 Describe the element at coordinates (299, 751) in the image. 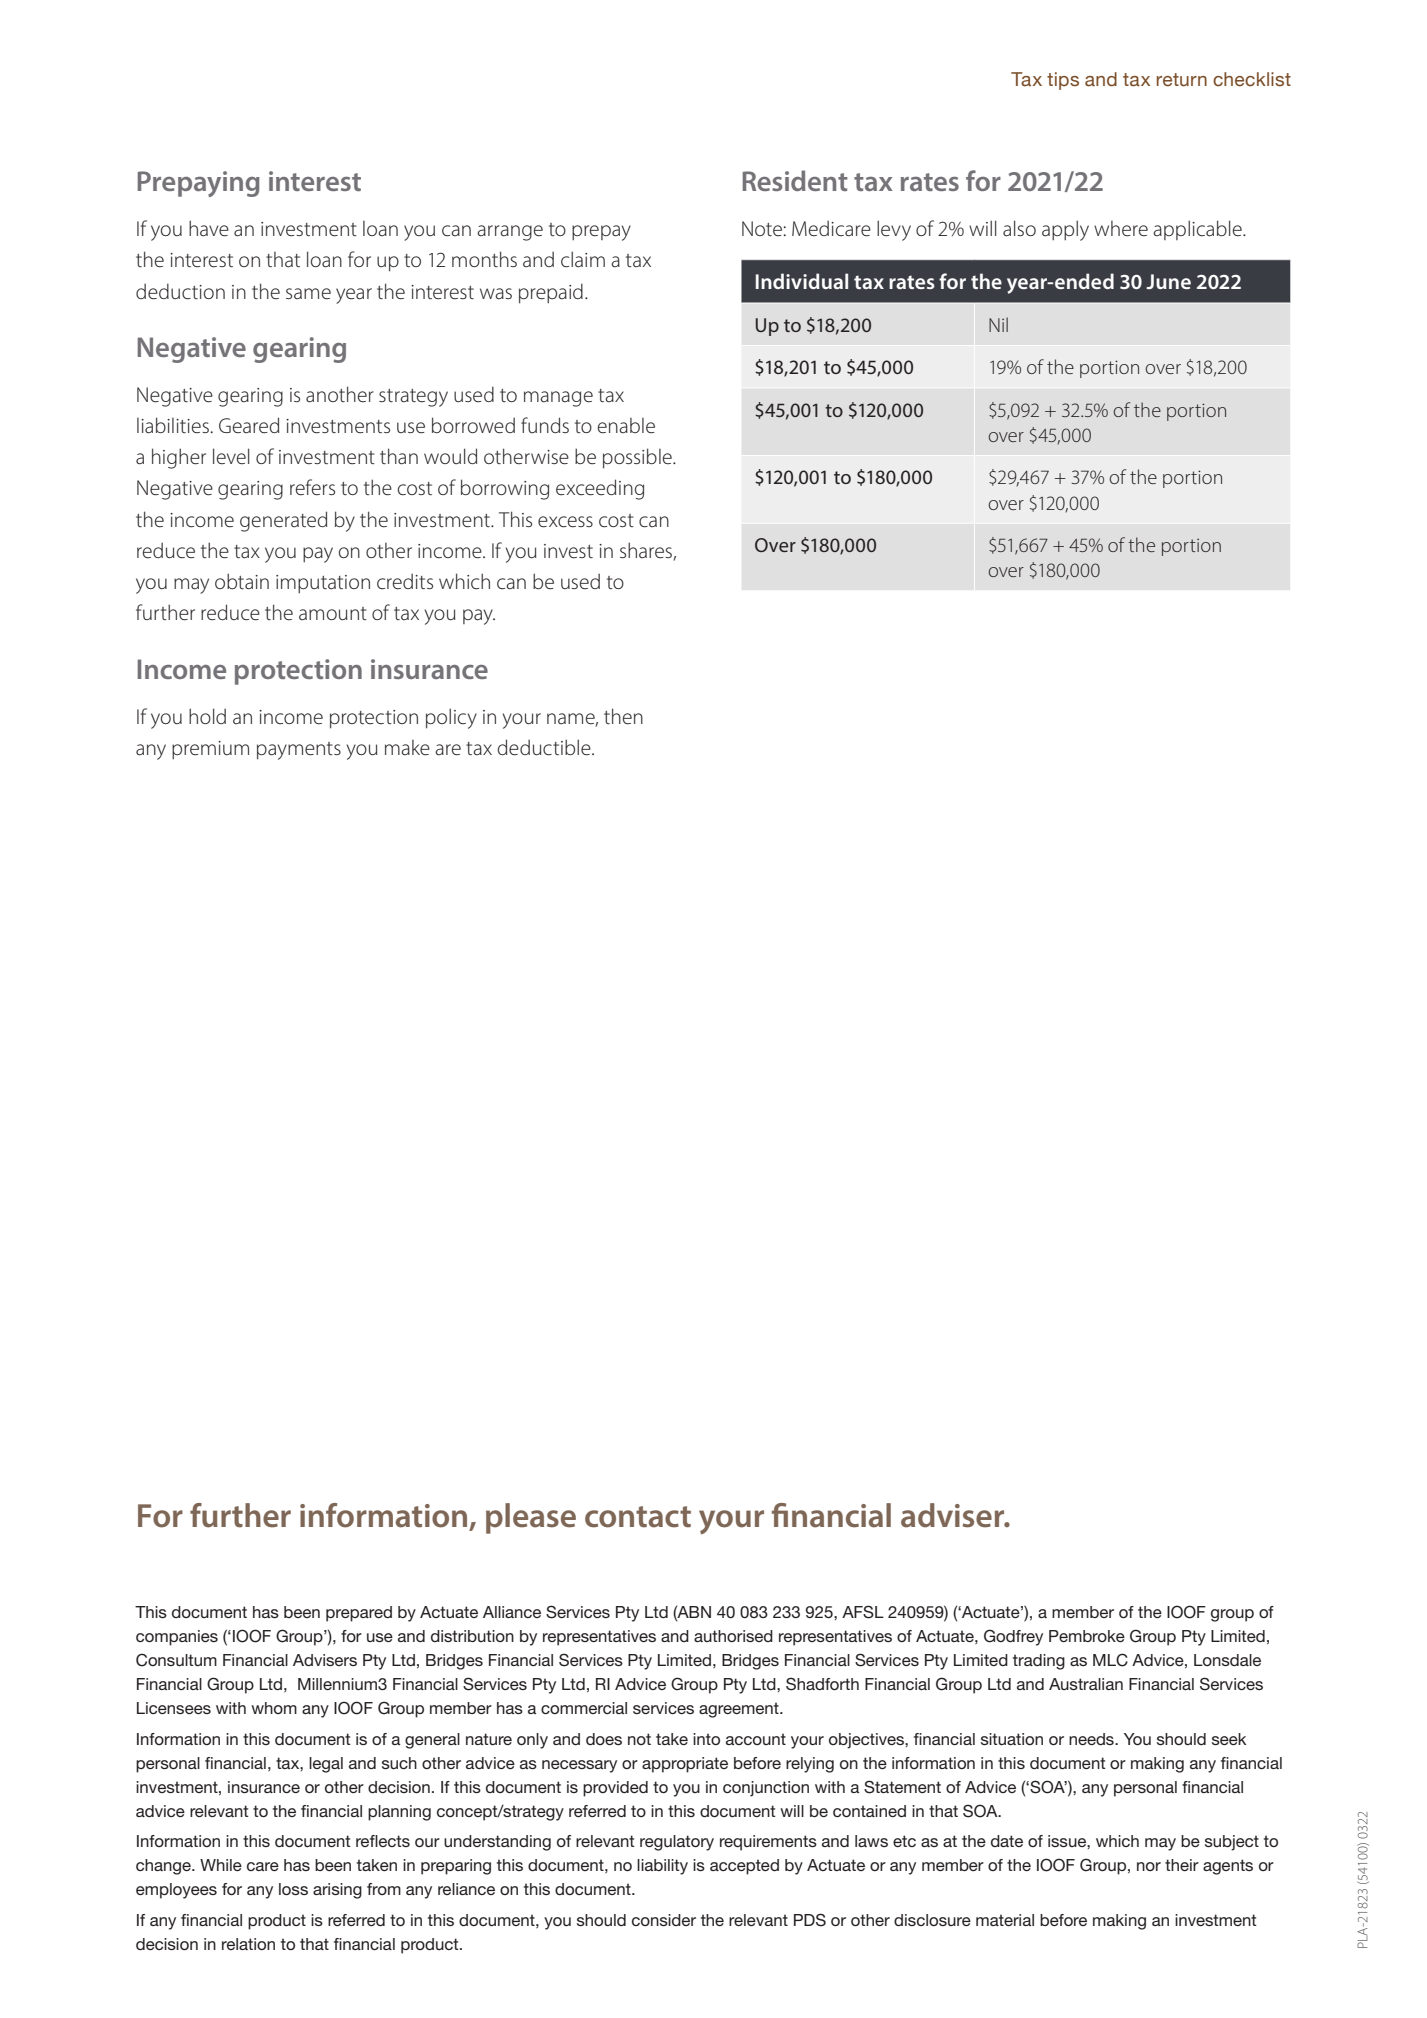

I see `payments` at that location.
